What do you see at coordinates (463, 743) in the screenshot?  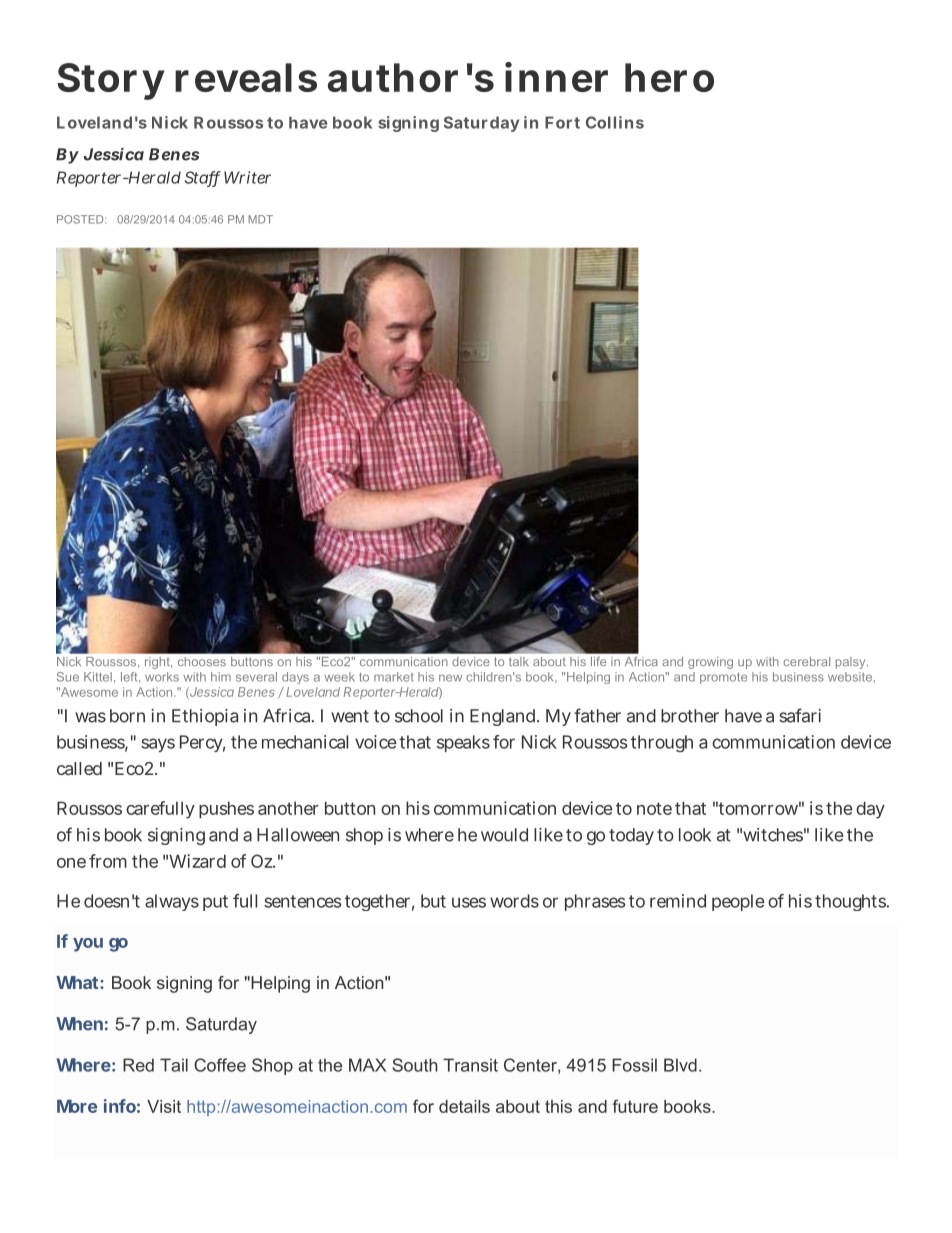 I see `speaks` at bounding box center [463, 743].
